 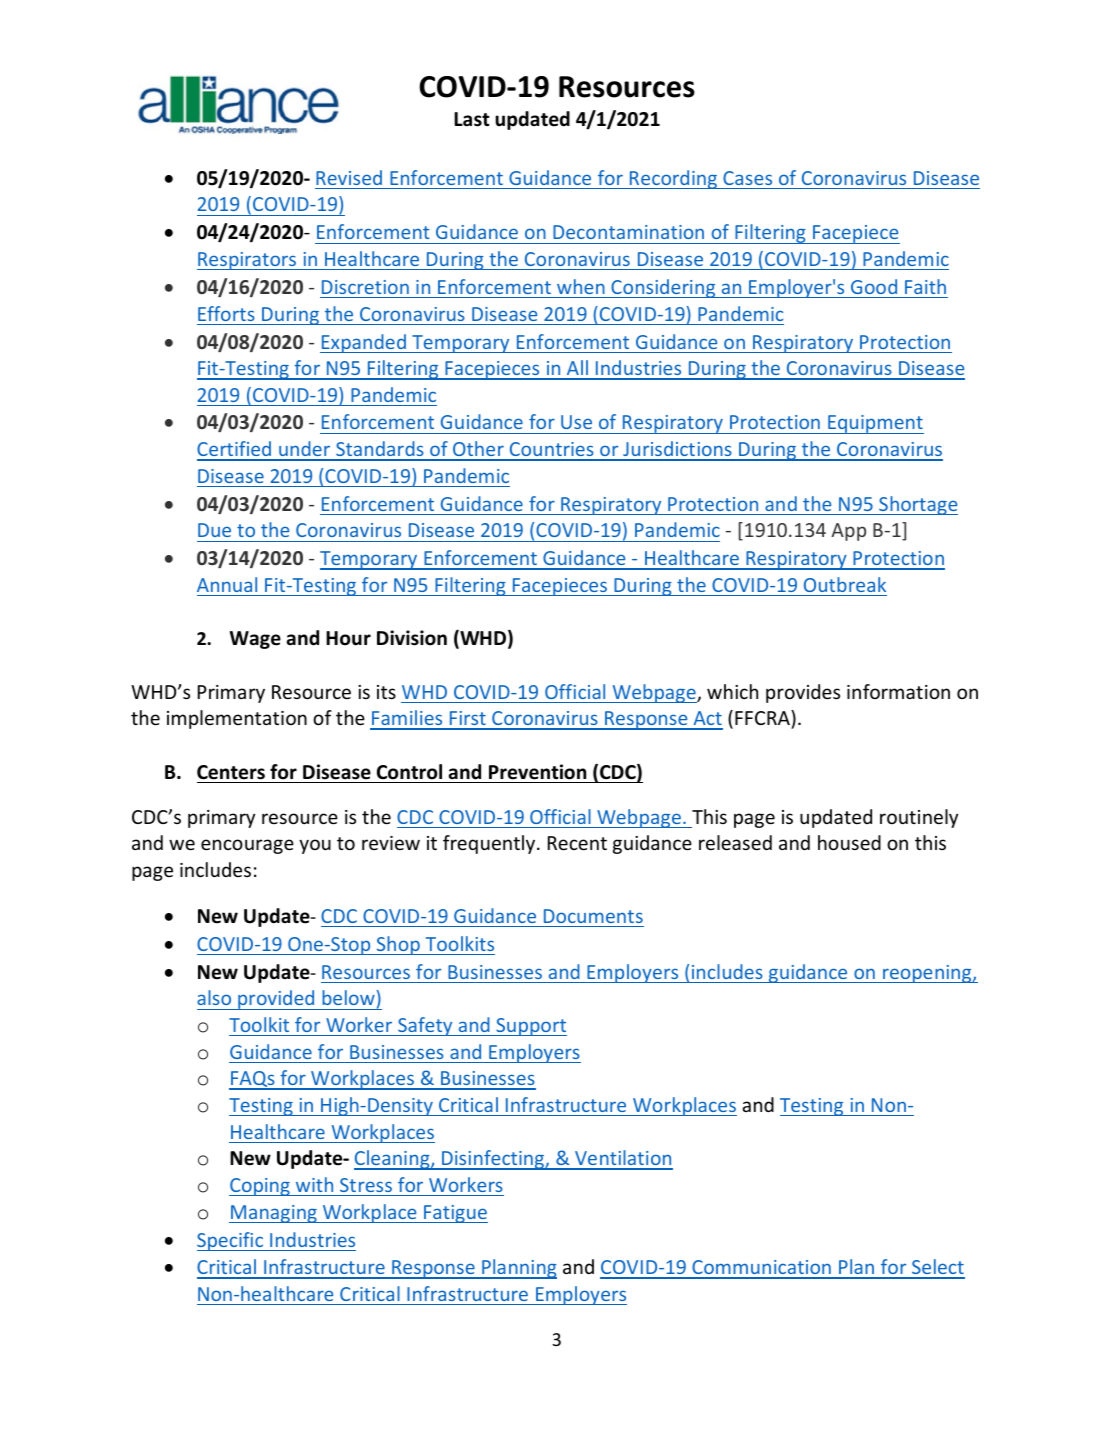 What do you see at coordinates (214, 530) in the screenshot?
I see `Due` at bounding box center [214, 530].
